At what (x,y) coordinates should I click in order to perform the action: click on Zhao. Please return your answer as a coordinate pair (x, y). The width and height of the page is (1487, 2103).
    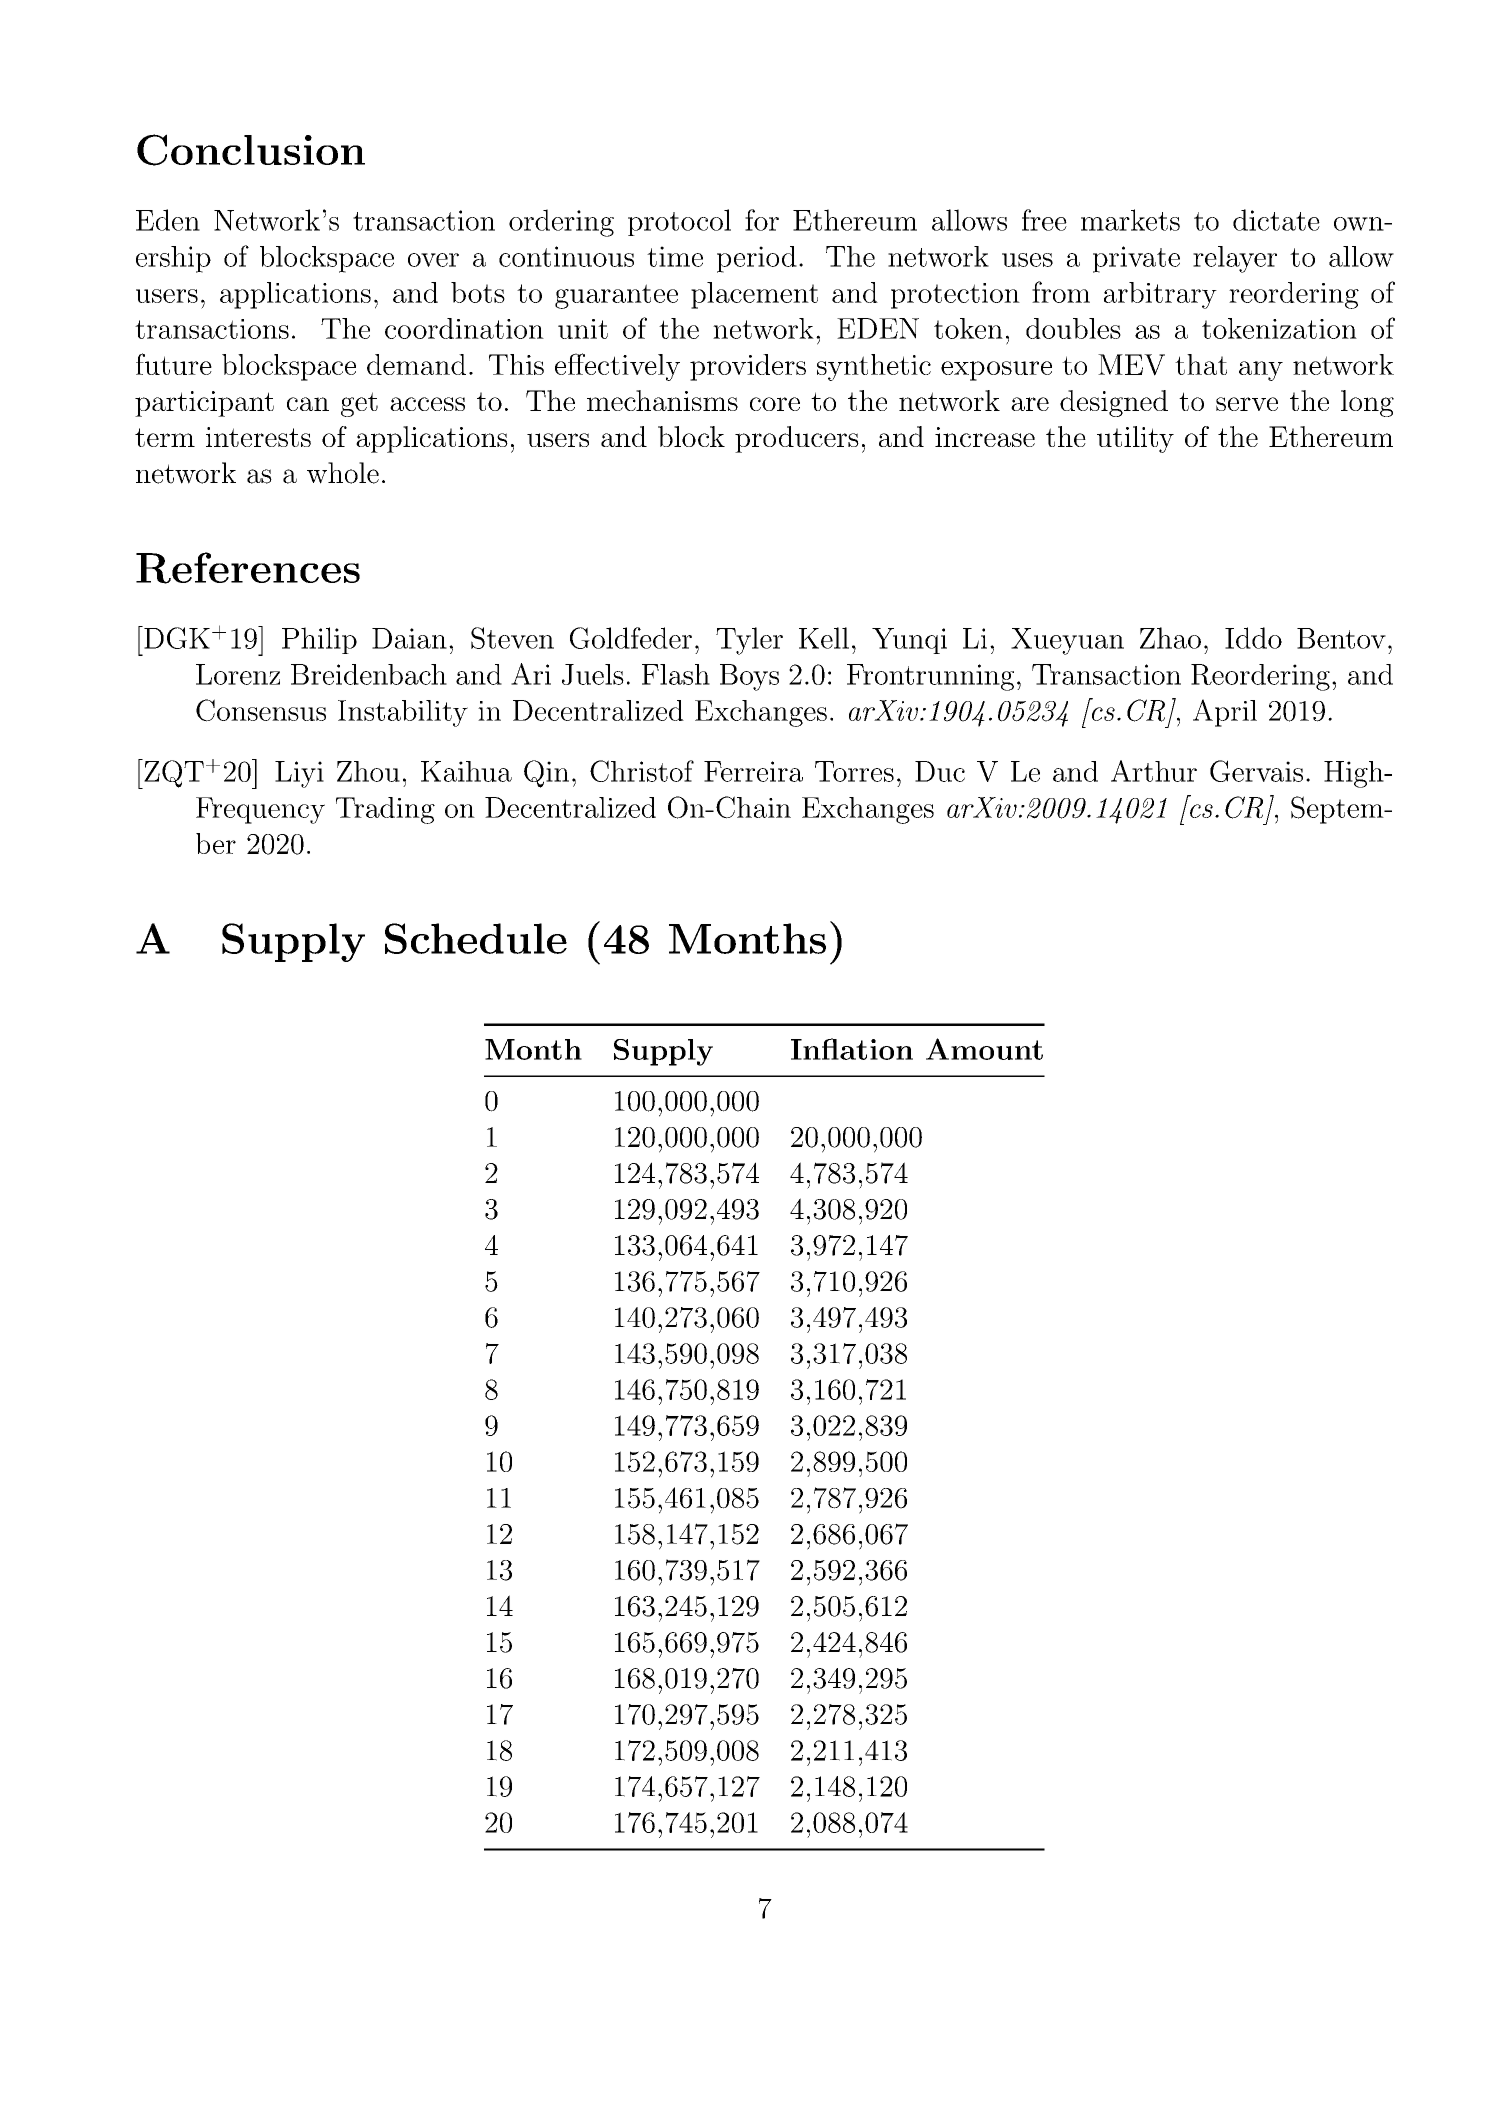
    Looking at the image, I should click on (1170, 638).
